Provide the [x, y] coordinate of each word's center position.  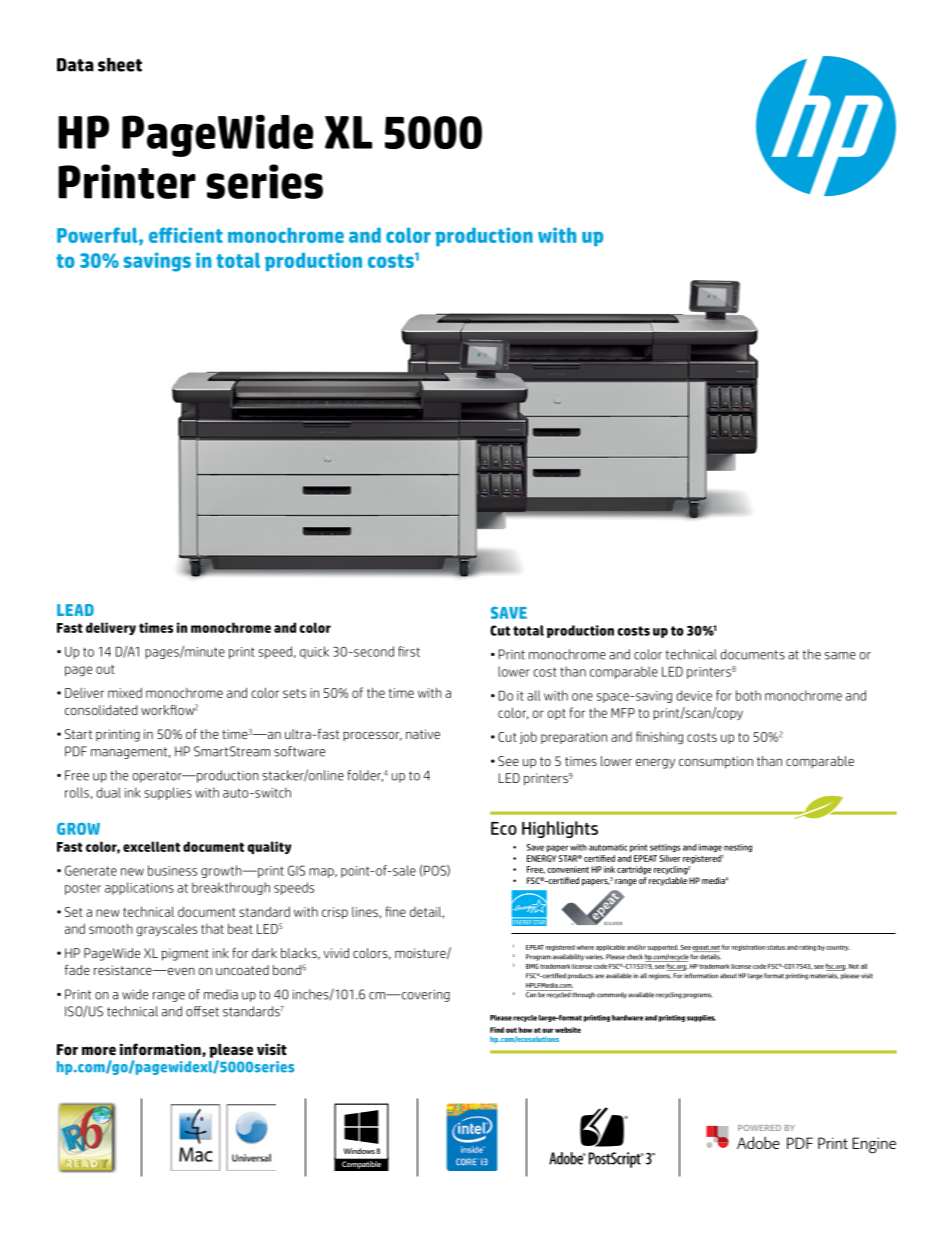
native [423, 734]
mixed [125, 692]
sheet [120, 65]
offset [202, 1011]
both [748, 695]
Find [497, 1030]
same [840, 656]
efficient [186, 235]
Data [75, 65]
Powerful [98, 236]
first [409, 651]
